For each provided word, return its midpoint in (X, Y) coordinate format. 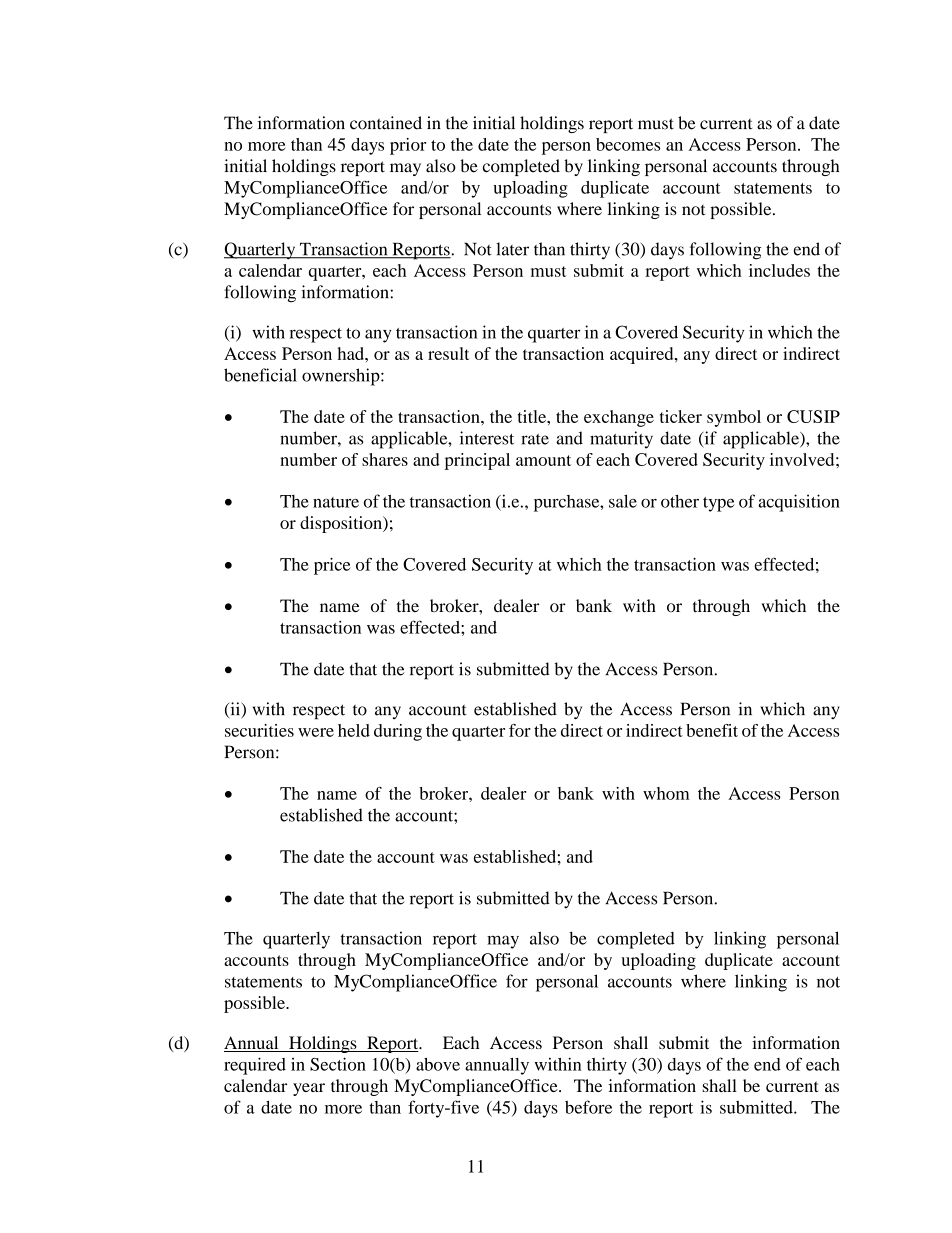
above (438, 1064)
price (332, 566)
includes (779, 270)
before (588, 1107)
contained (386, 123)
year (309, 1089)
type (719, 504)
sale (623, 501)
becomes (628, 144)
